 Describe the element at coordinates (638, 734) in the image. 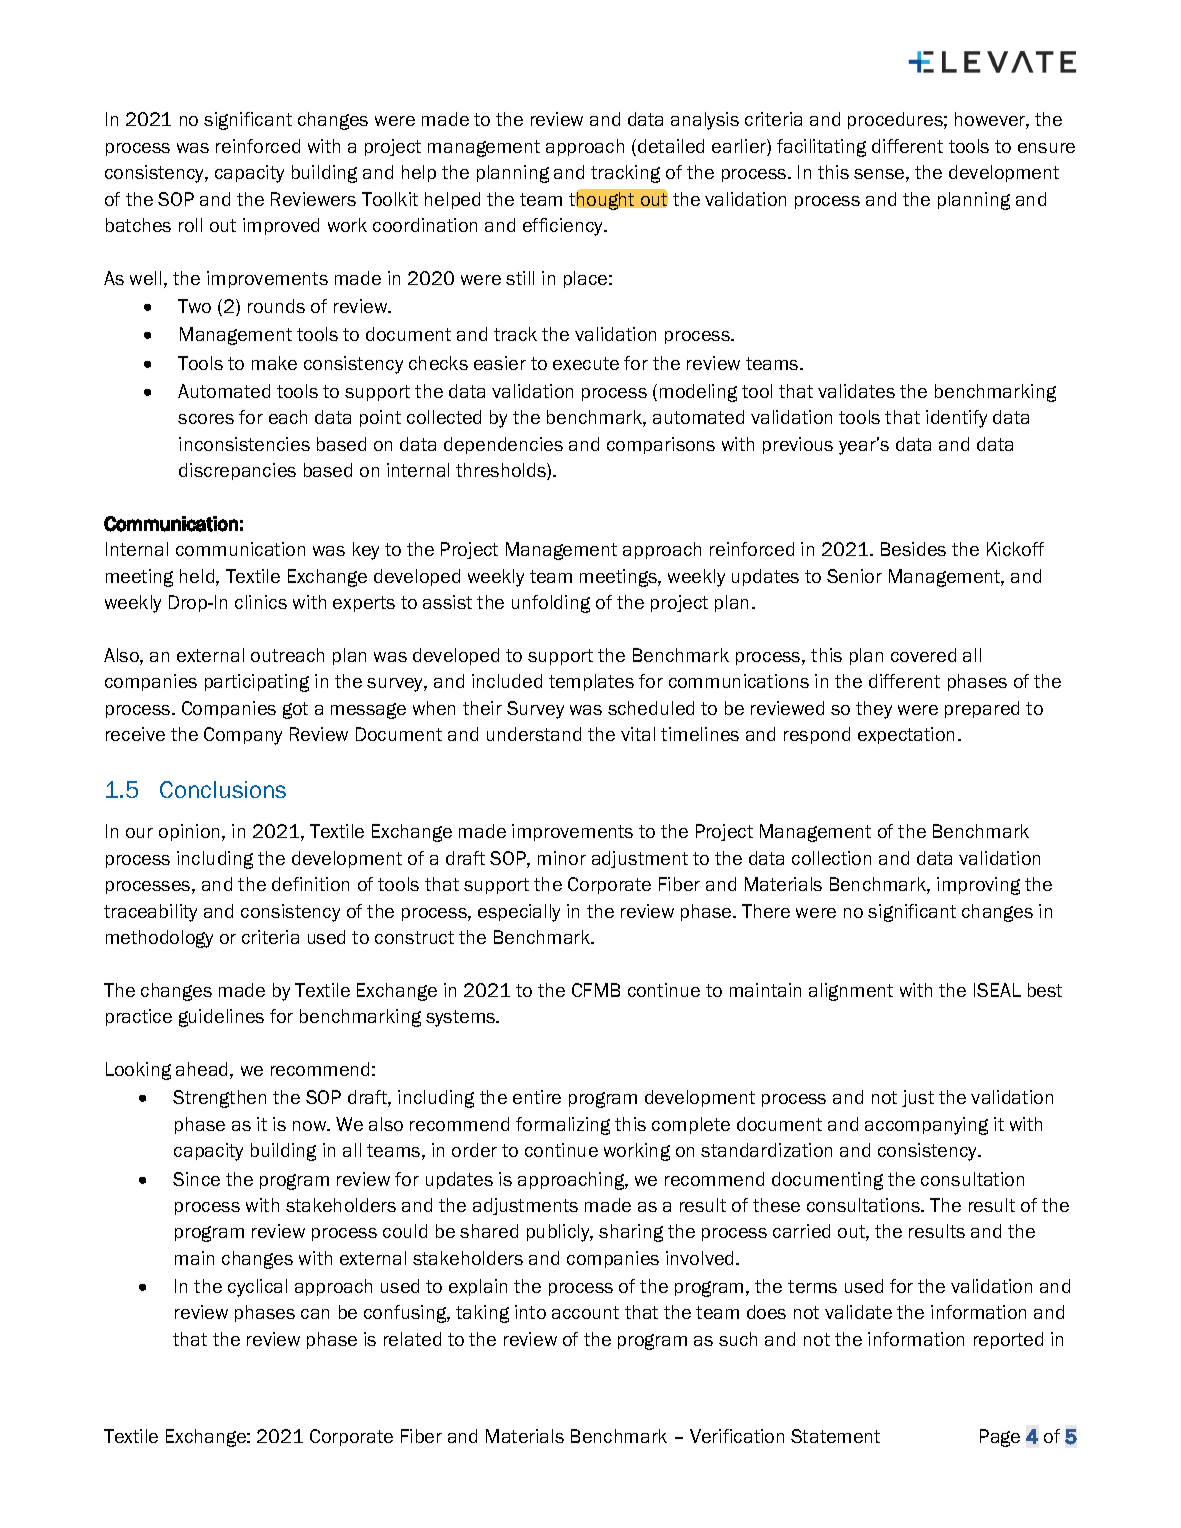

I see `vital` at that location.
